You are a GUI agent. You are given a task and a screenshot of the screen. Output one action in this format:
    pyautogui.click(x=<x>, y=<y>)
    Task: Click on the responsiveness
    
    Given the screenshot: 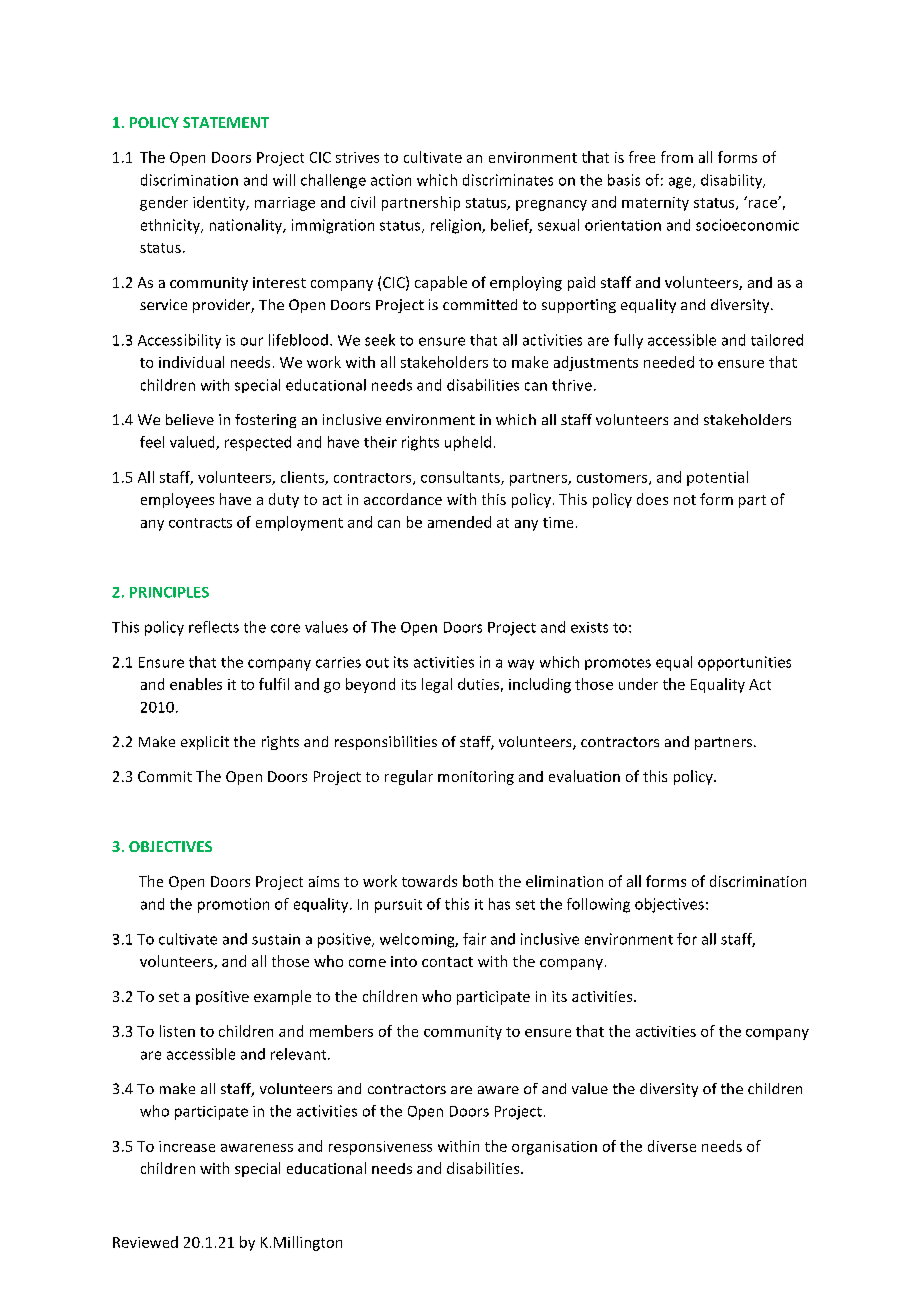 What is the action you would take?
    pyautogui.click(x=380, y=1148)
